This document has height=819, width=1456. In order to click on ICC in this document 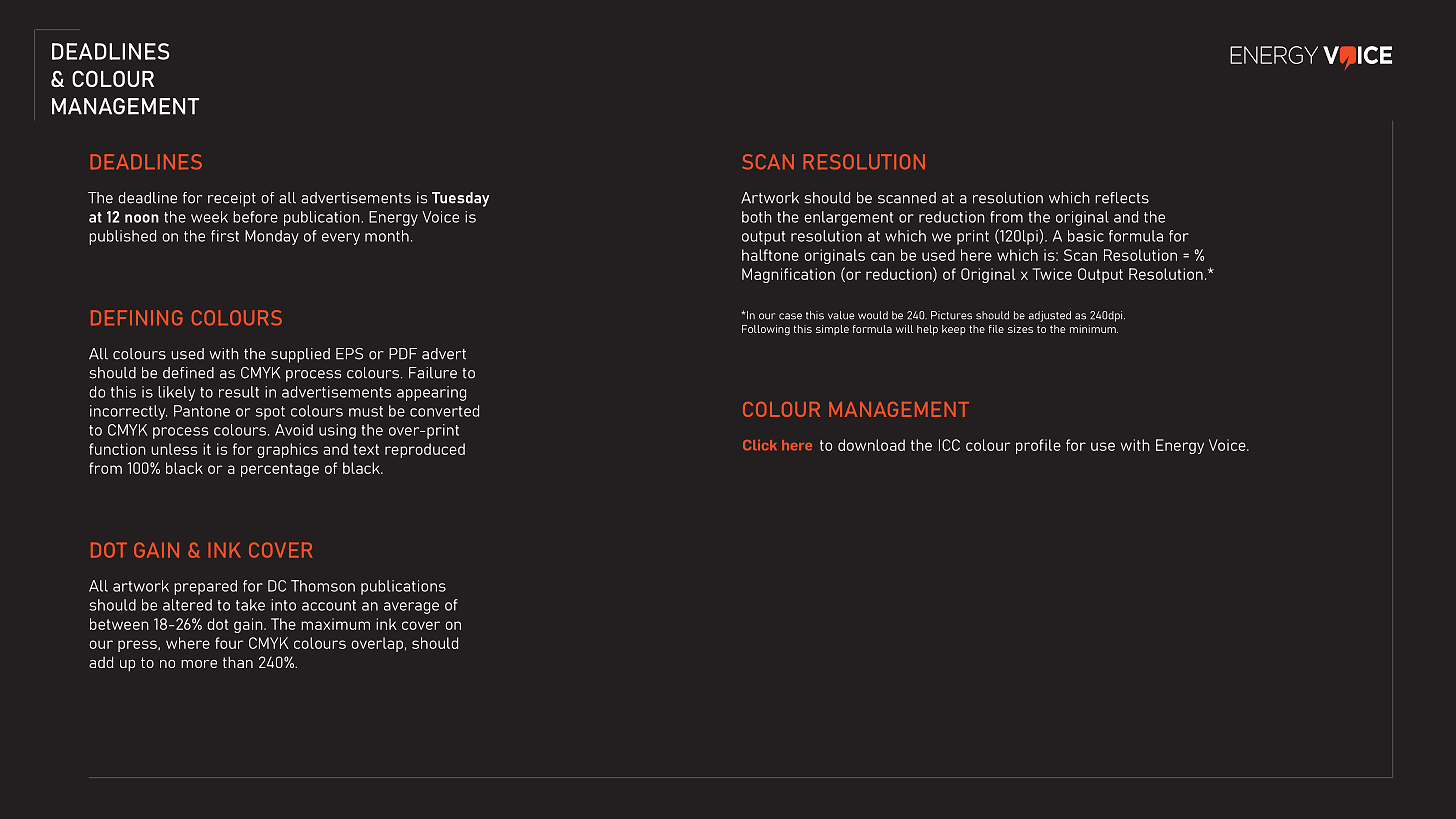, I will do `click(949, 445)`.
